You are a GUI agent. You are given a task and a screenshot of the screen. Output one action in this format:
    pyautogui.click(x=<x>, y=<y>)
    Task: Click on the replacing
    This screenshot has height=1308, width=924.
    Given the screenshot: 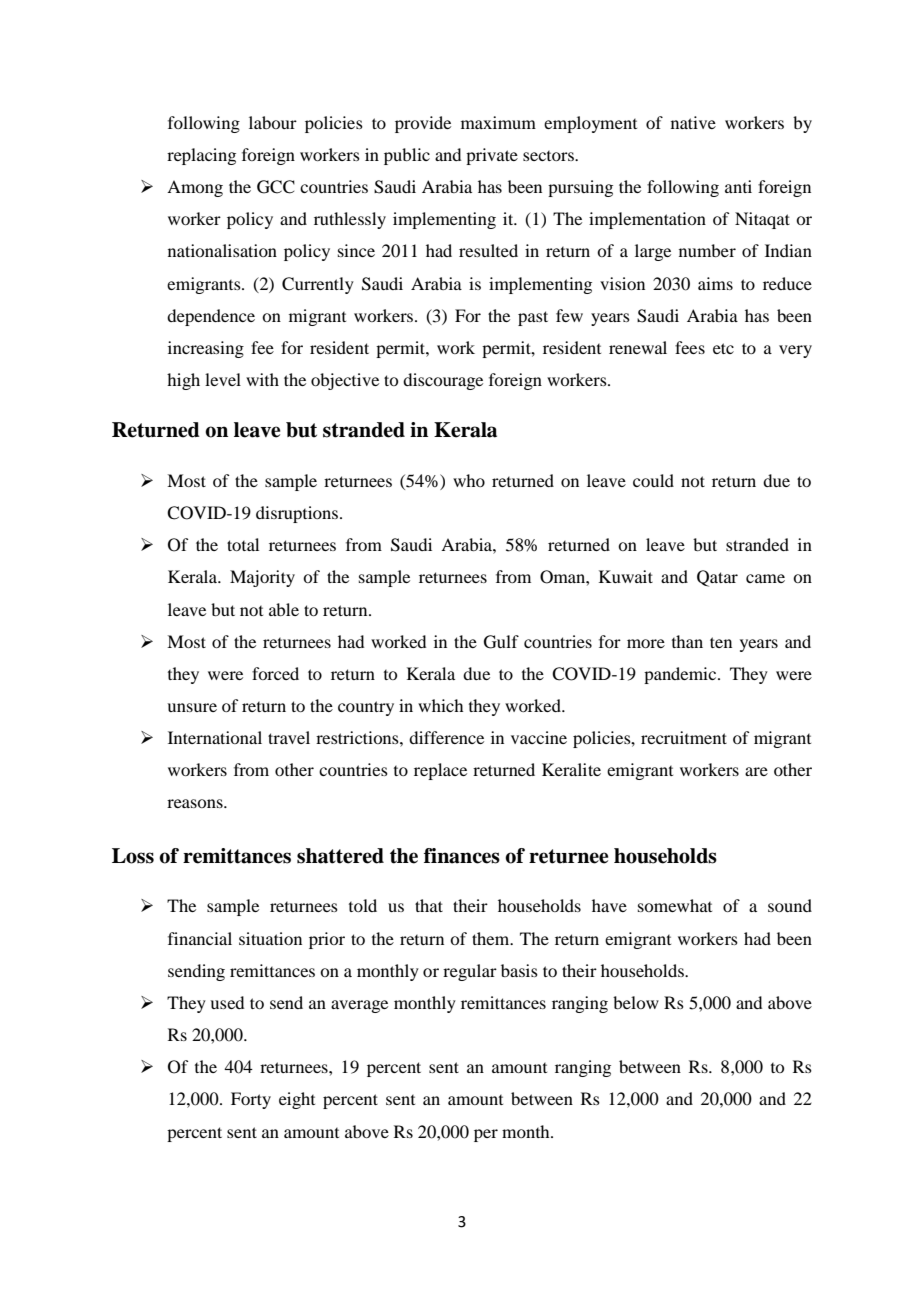 What is the action you would take?
    pyautogui.click(x=201, y=156)
